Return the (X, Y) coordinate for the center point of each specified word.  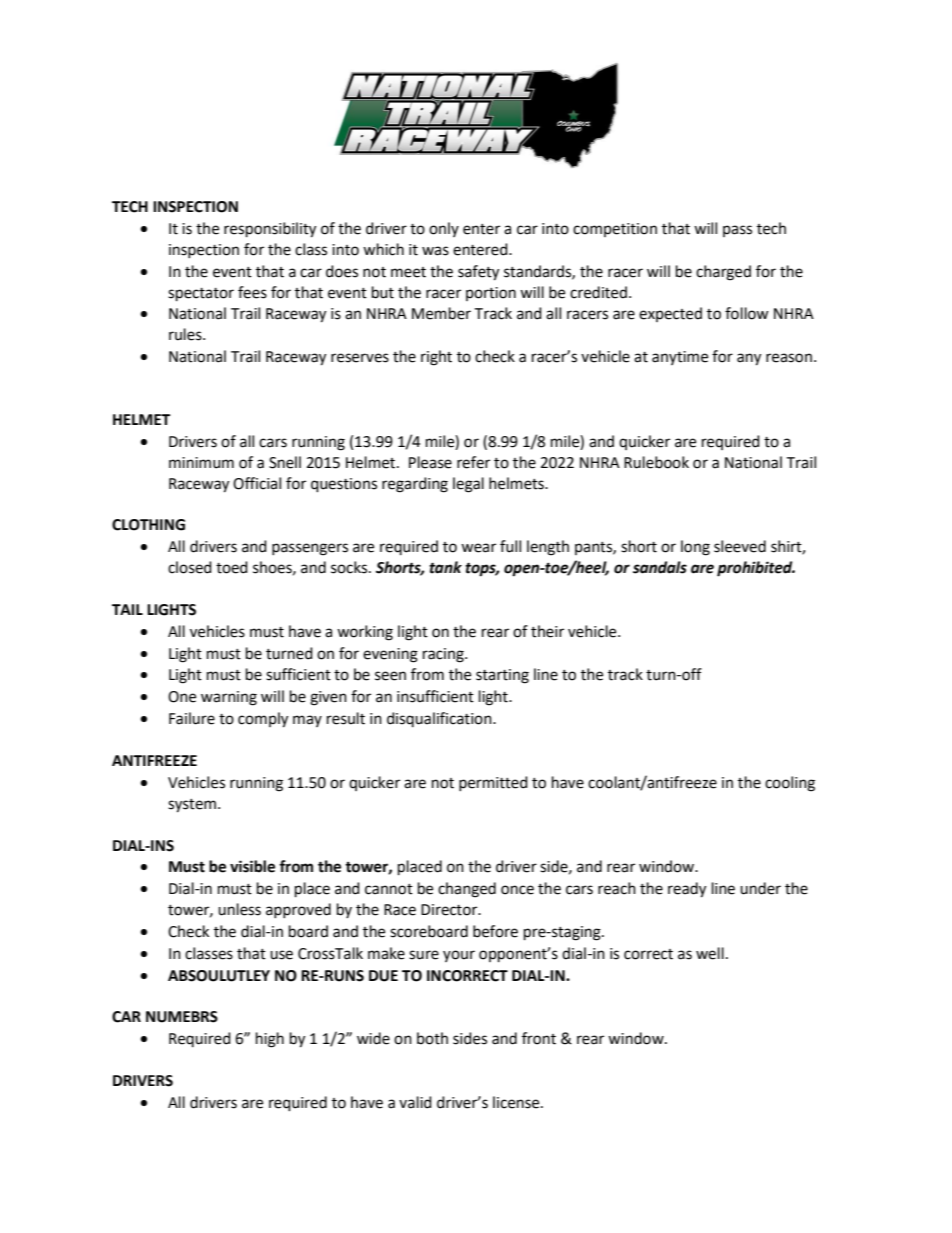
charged (723, 273)
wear (478, 548)
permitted (493, 783)
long (695, 548)
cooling (790, 784)
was (435, 251)
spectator (201, 295)
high (270, 1040)
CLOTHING (148, 525)
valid (415, 1102)
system (192, 806)
